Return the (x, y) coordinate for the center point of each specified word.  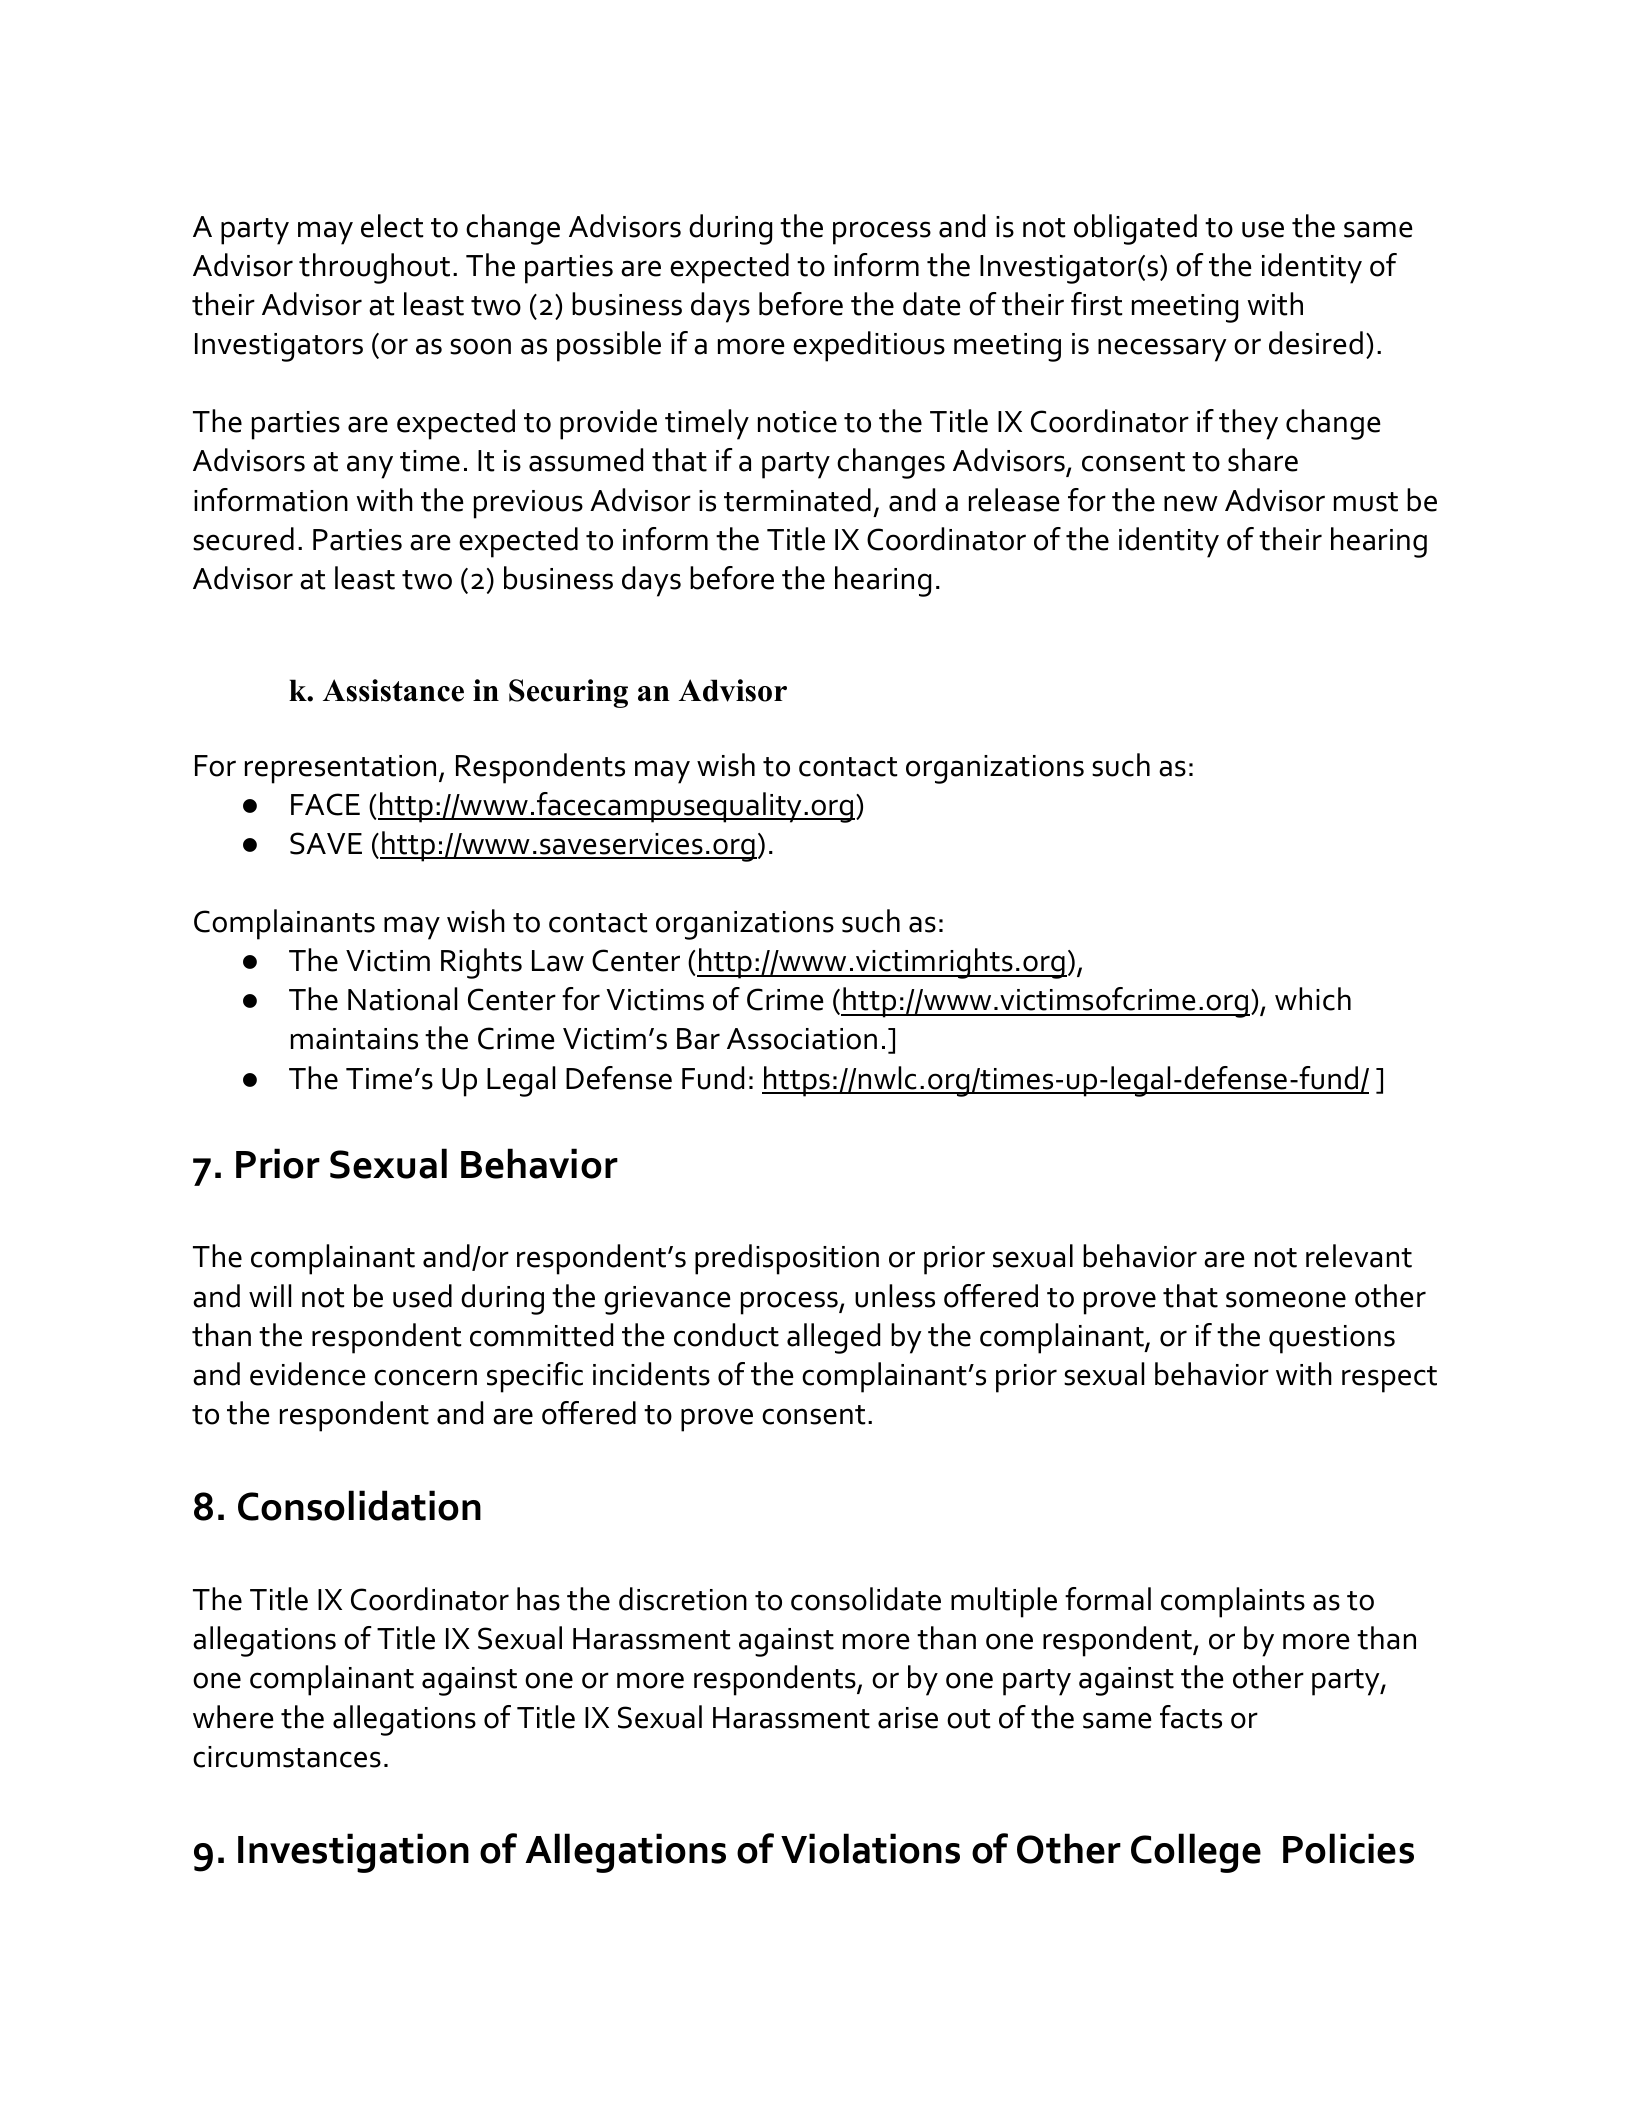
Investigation (353, 1853)
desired (1316, 343)
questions (1332, 1339)
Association (802, 1039)
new (1191, 503)
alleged (833, 1338)
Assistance (393, 690)
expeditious (869, 346)
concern (425, 1377)
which (1313, 999)
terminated (797, 500)
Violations (870, 1848)
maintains (354, 1039)
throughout (374, 268)
